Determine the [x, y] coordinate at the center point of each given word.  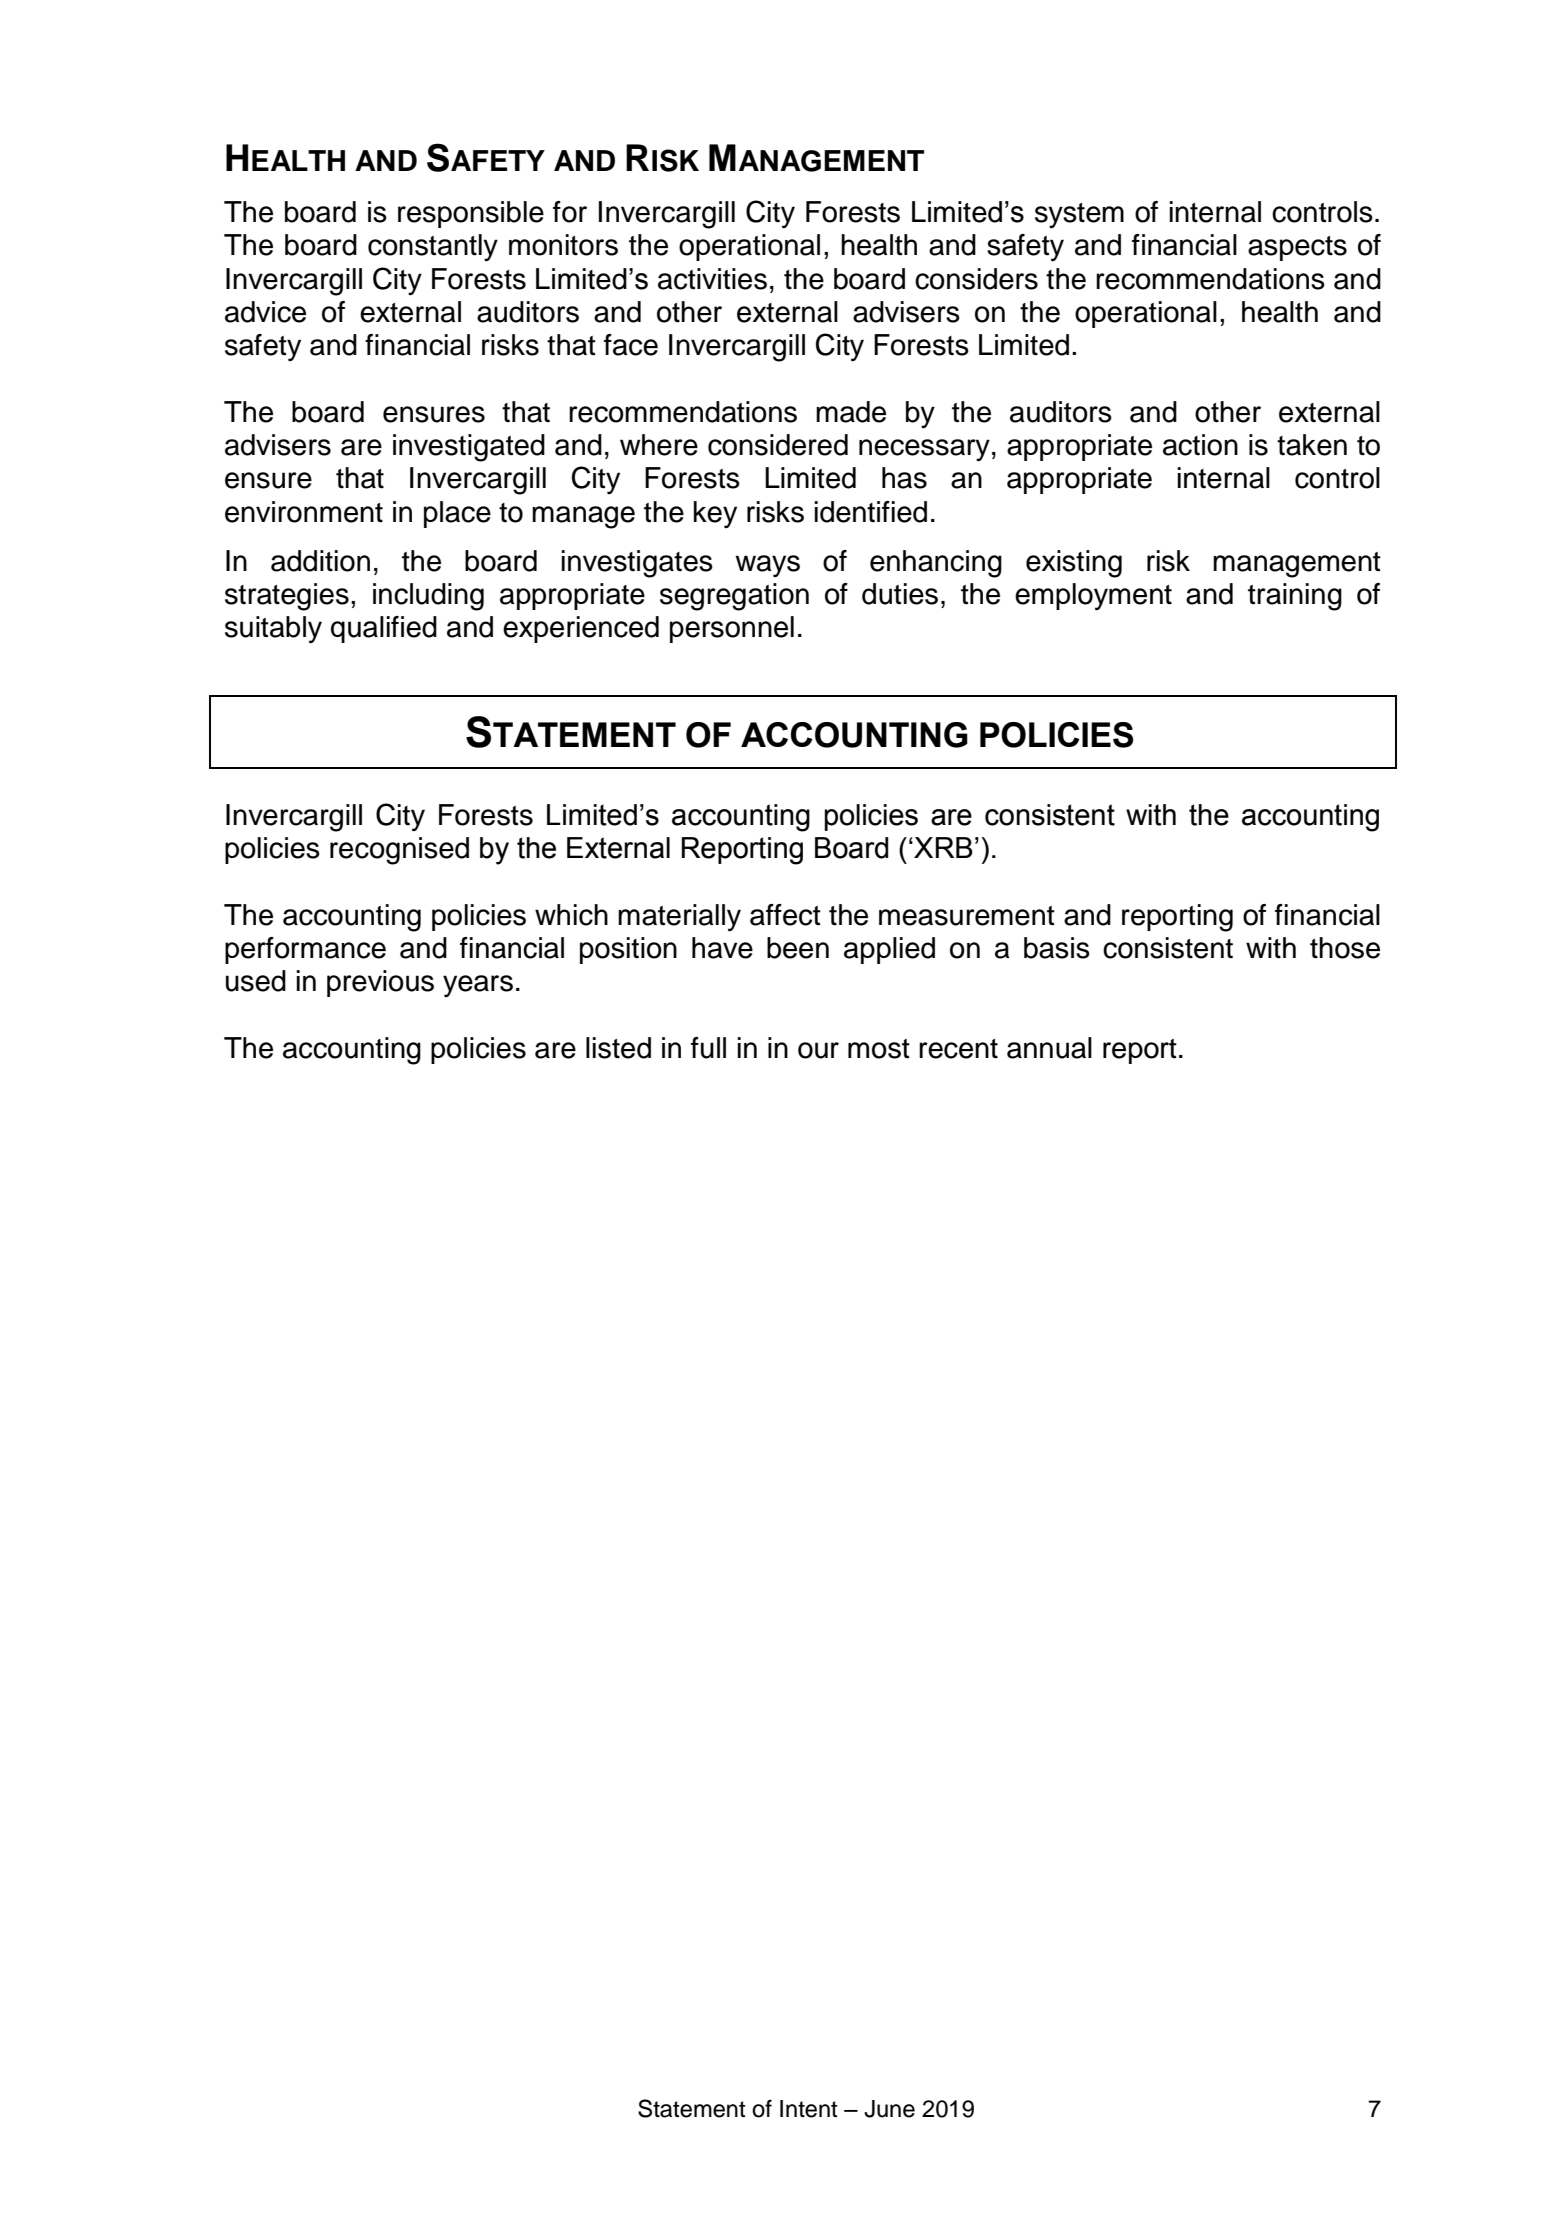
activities [712, 279]
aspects [1297, 248]
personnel [732, 629]
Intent [809, 2109]
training [1295, 597]
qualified [384, 629]
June [889, 2109]
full [708, 1048]
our [818, 1050]
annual [1049, 1048]
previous [380, 983]
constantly [433, 247]
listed [618, 1048]
